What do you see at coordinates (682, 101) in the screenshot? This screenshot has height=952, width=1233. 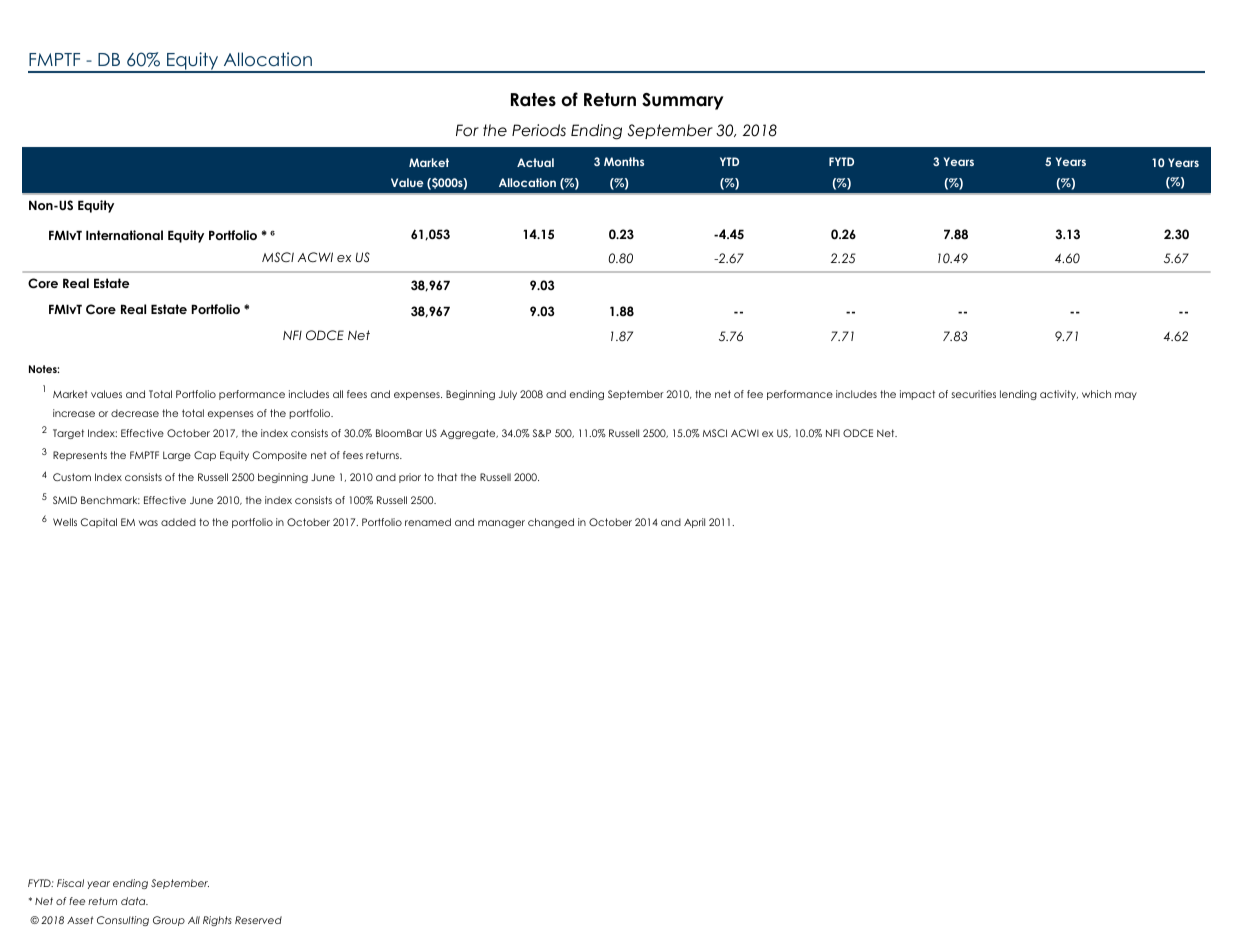 I see `Summary` at bounding box center [682, 101].
